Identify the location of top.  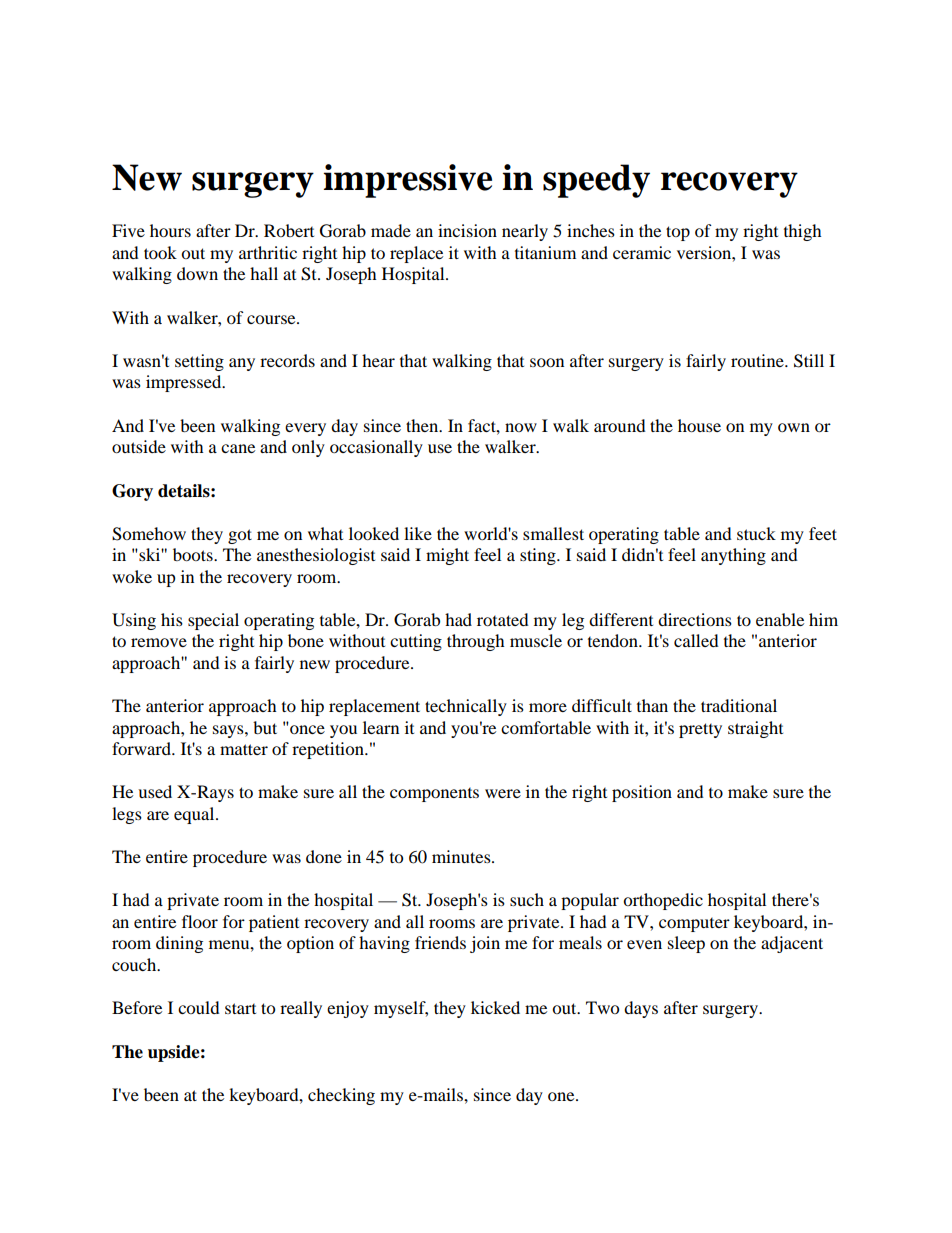
(678, 233).
